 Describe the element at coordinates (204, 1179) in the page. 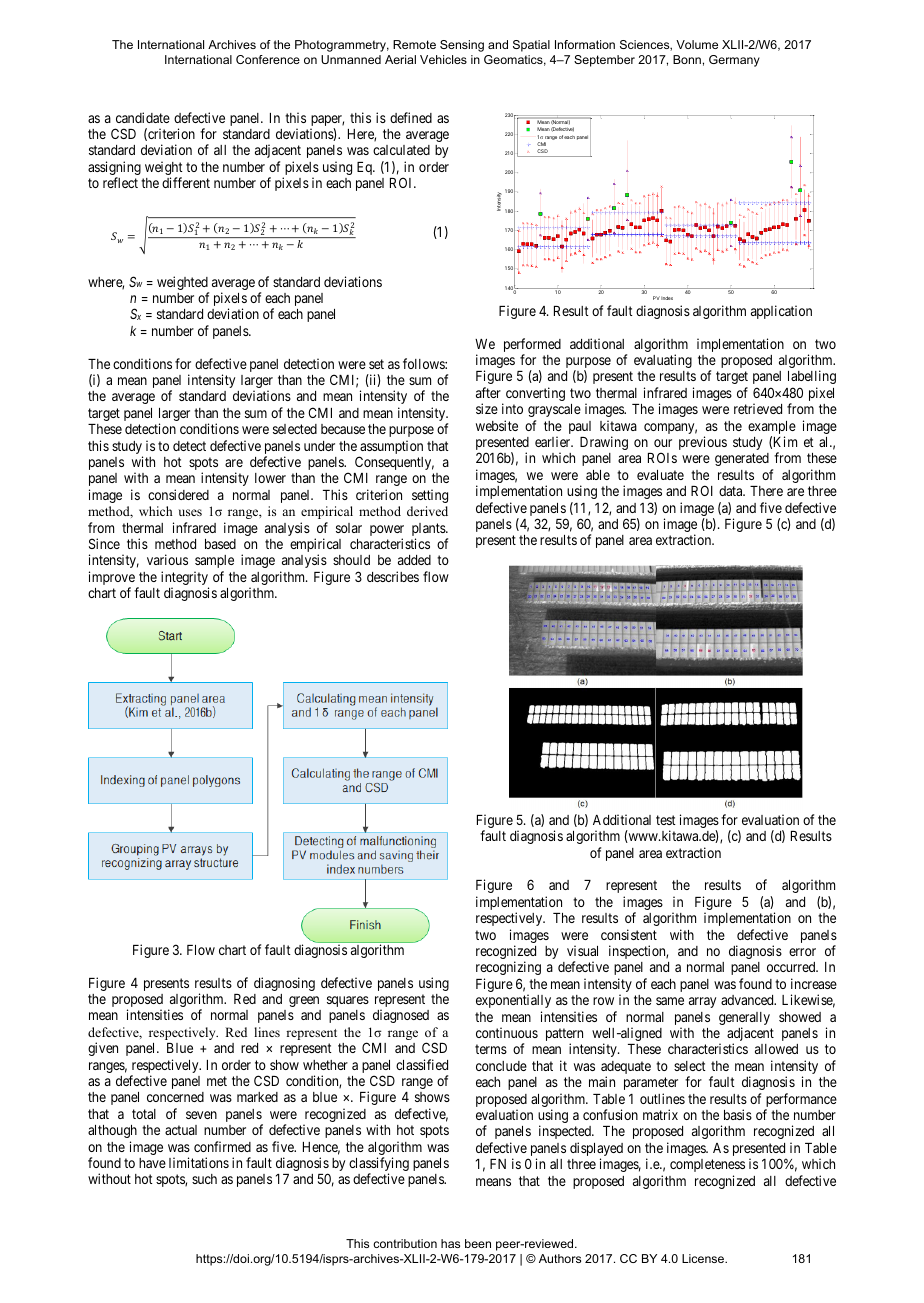

I see `such` at that location.
